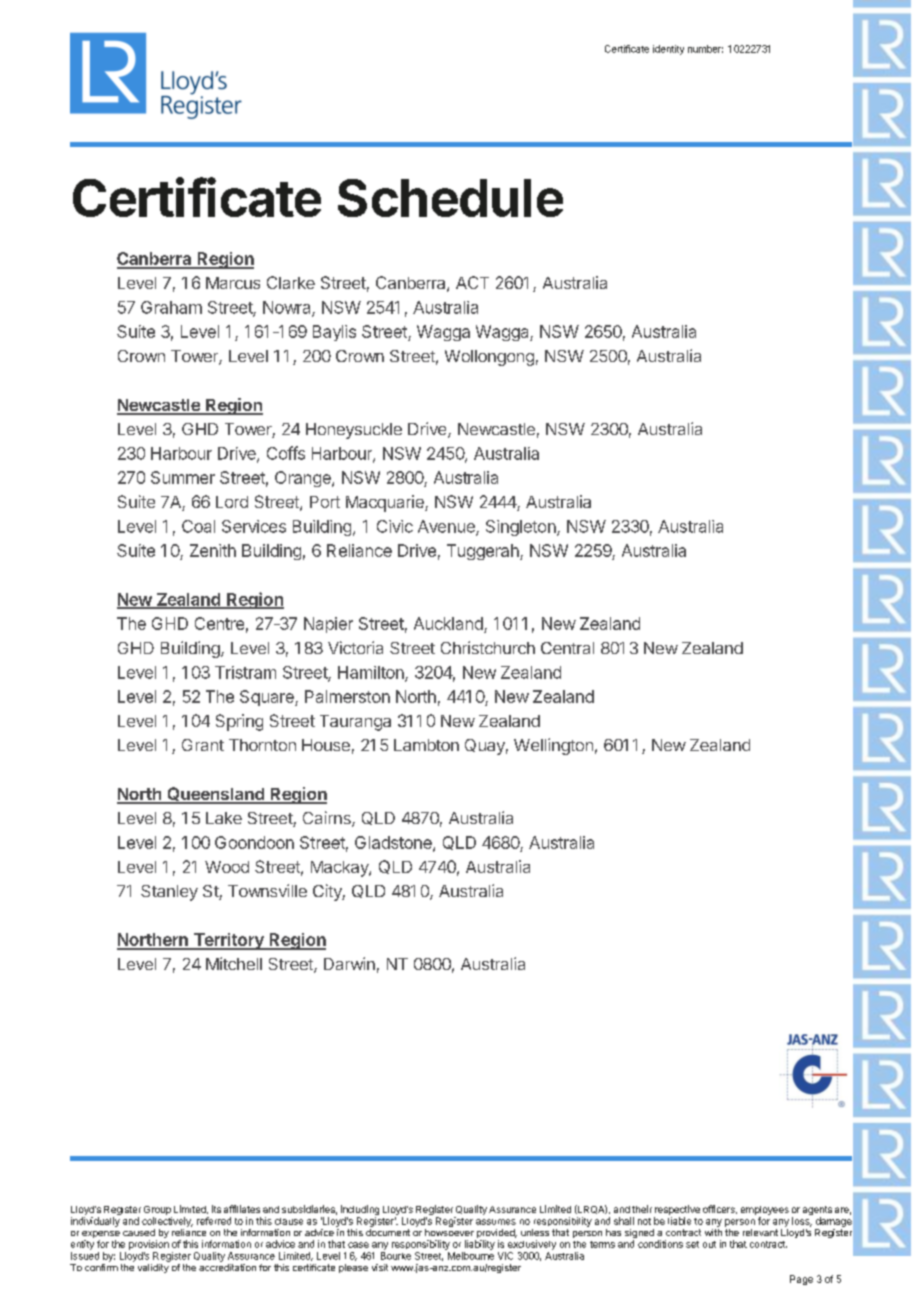 The height and width of the screenshot is (1307, 924). I want to click on Wellington, so click(553, 746).
